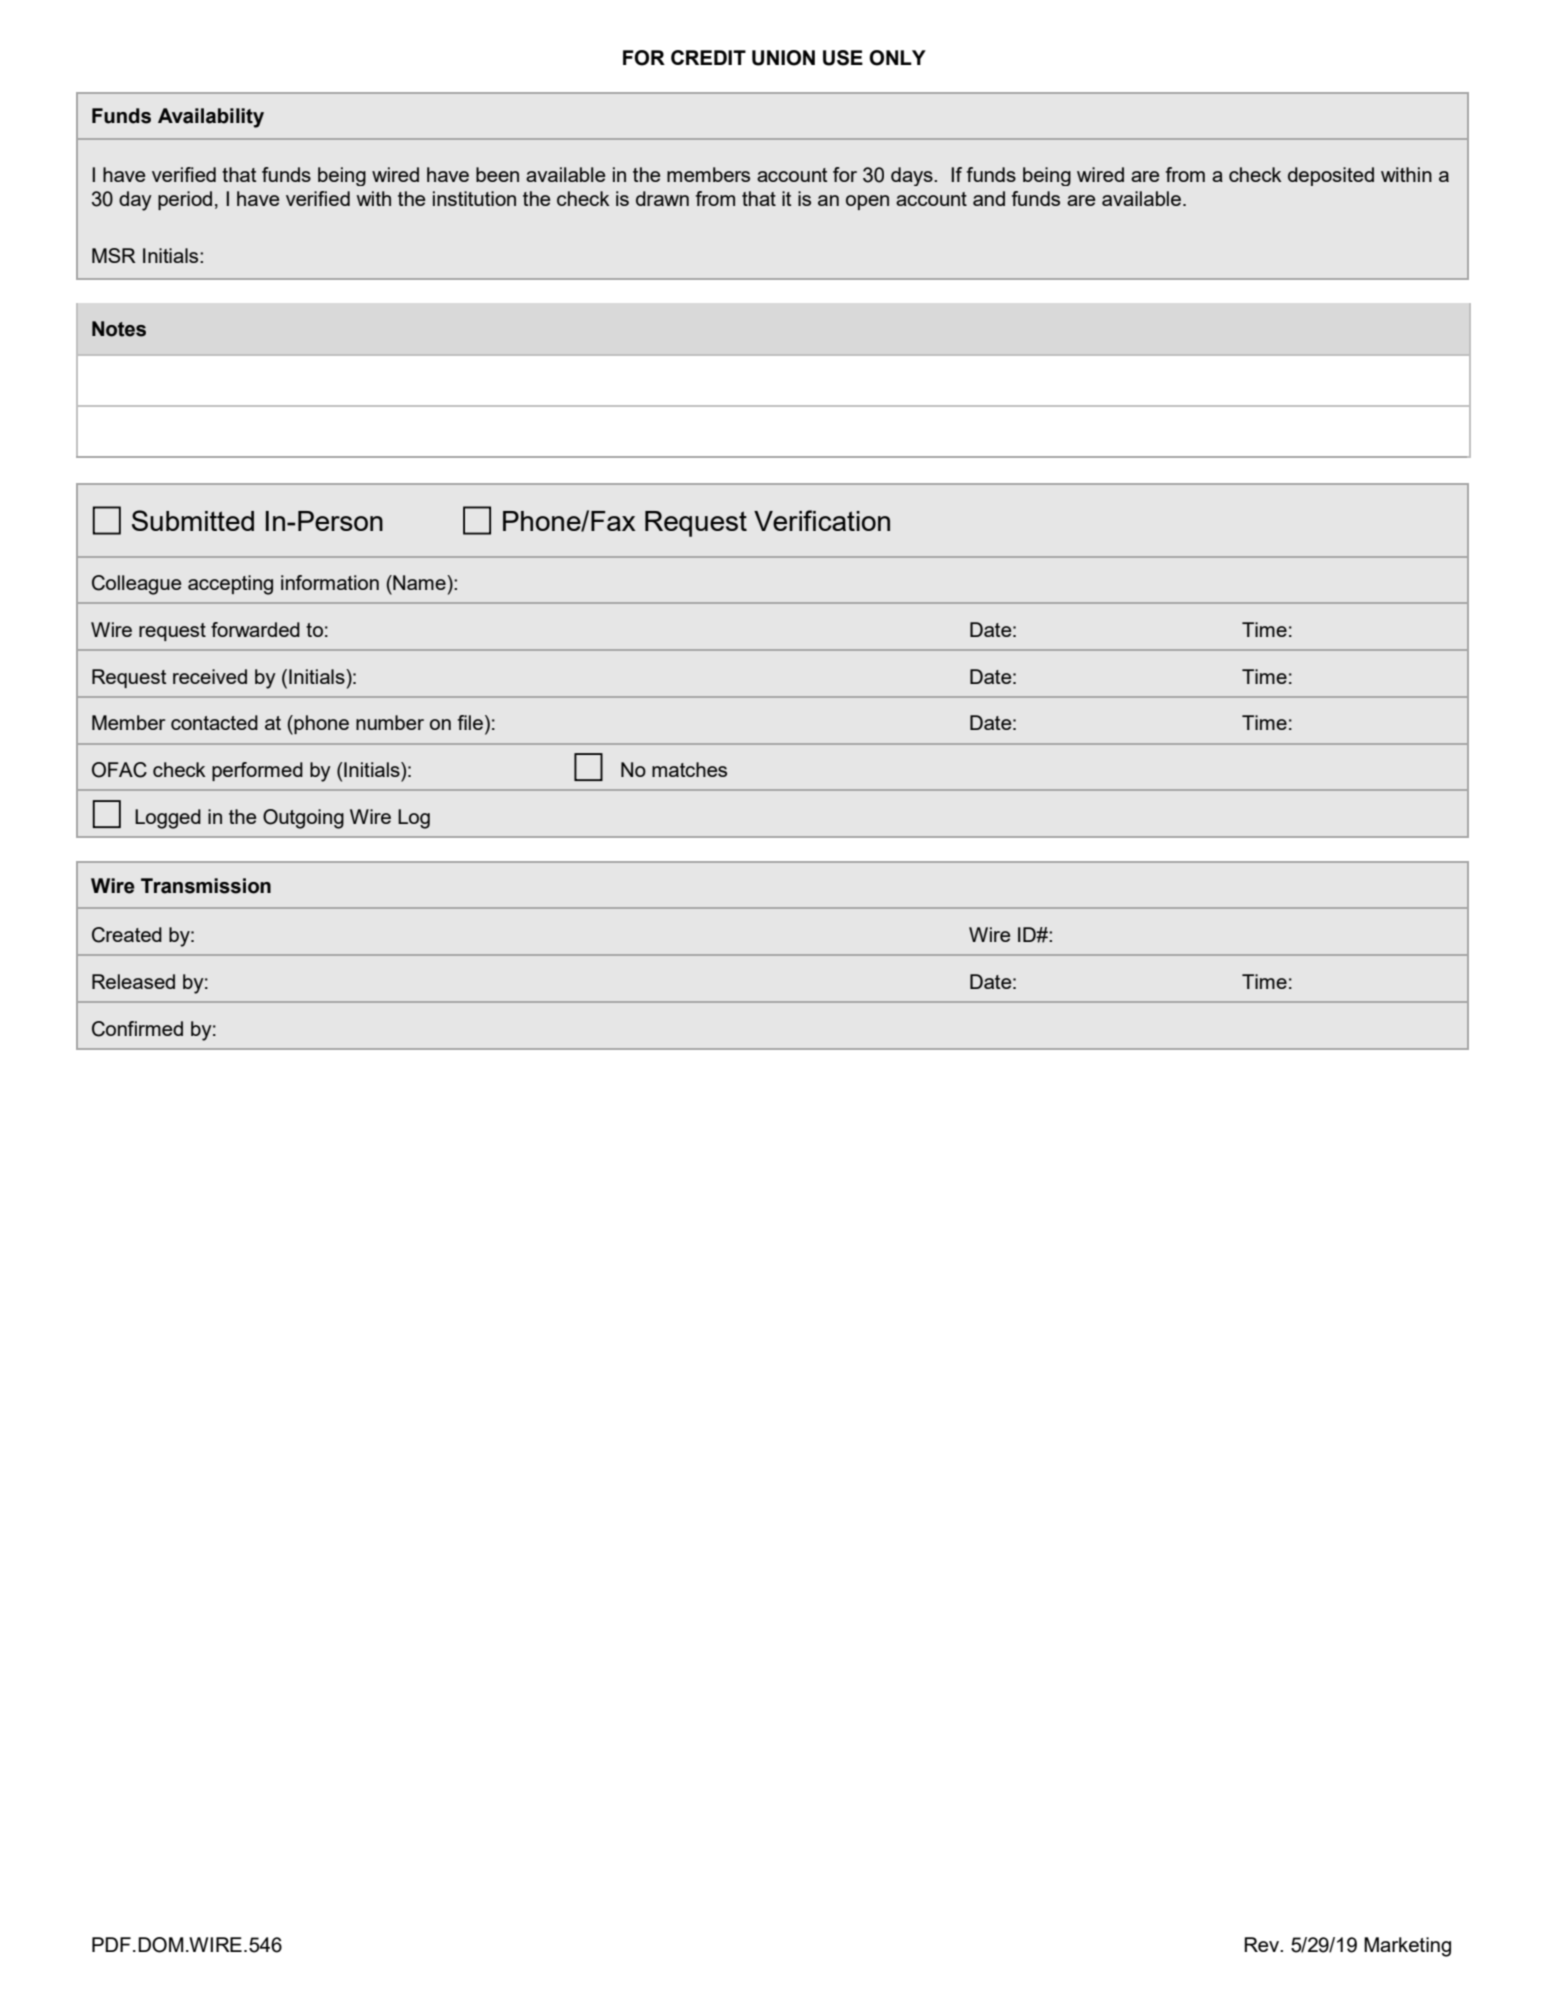  What do you see at coordinates (783, 58) in the page?
I see `UNION` at bounding box center [783, 58].
